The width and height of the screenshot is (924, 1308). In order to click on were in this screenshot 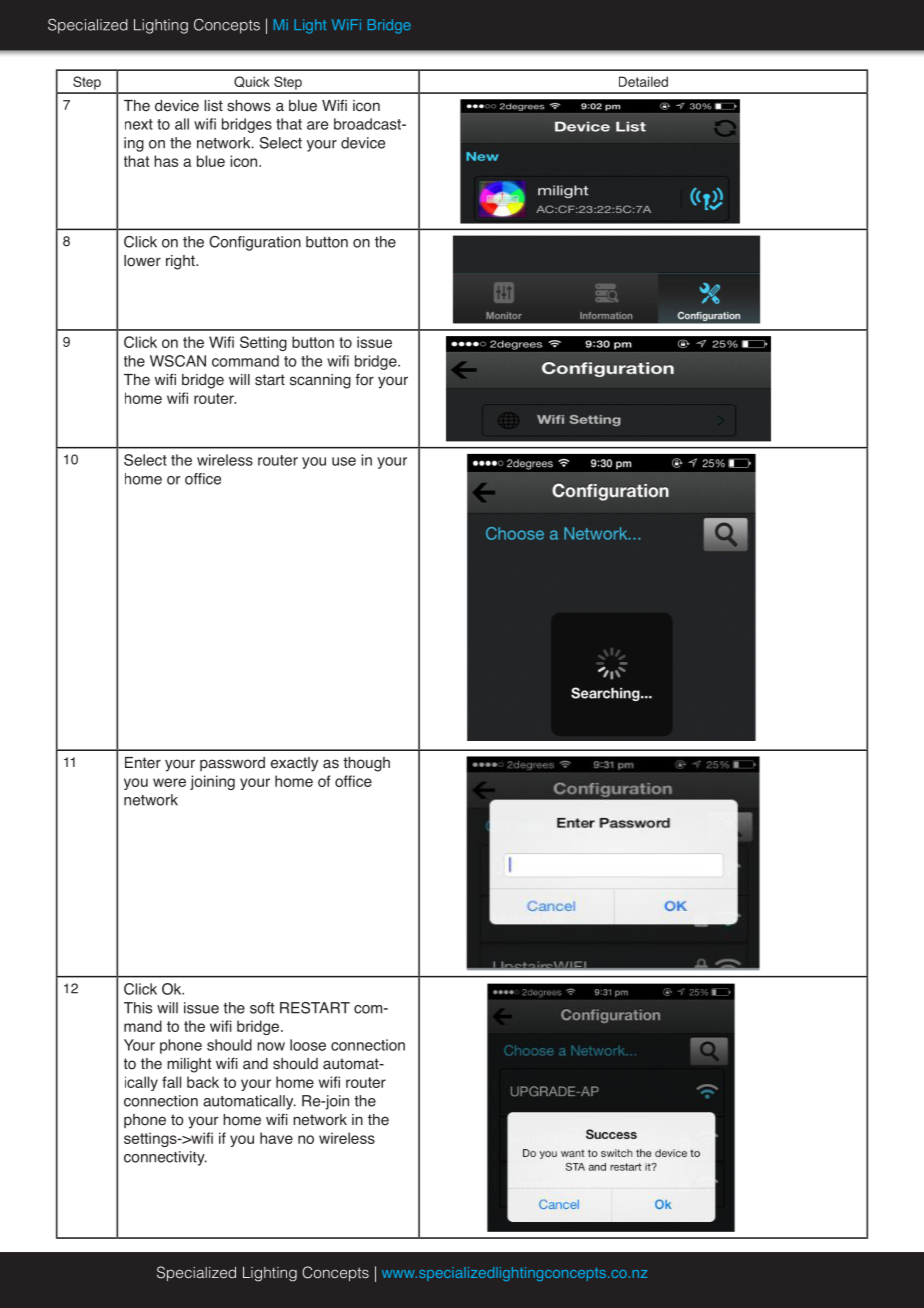, I will do `click(169, 782)`.
